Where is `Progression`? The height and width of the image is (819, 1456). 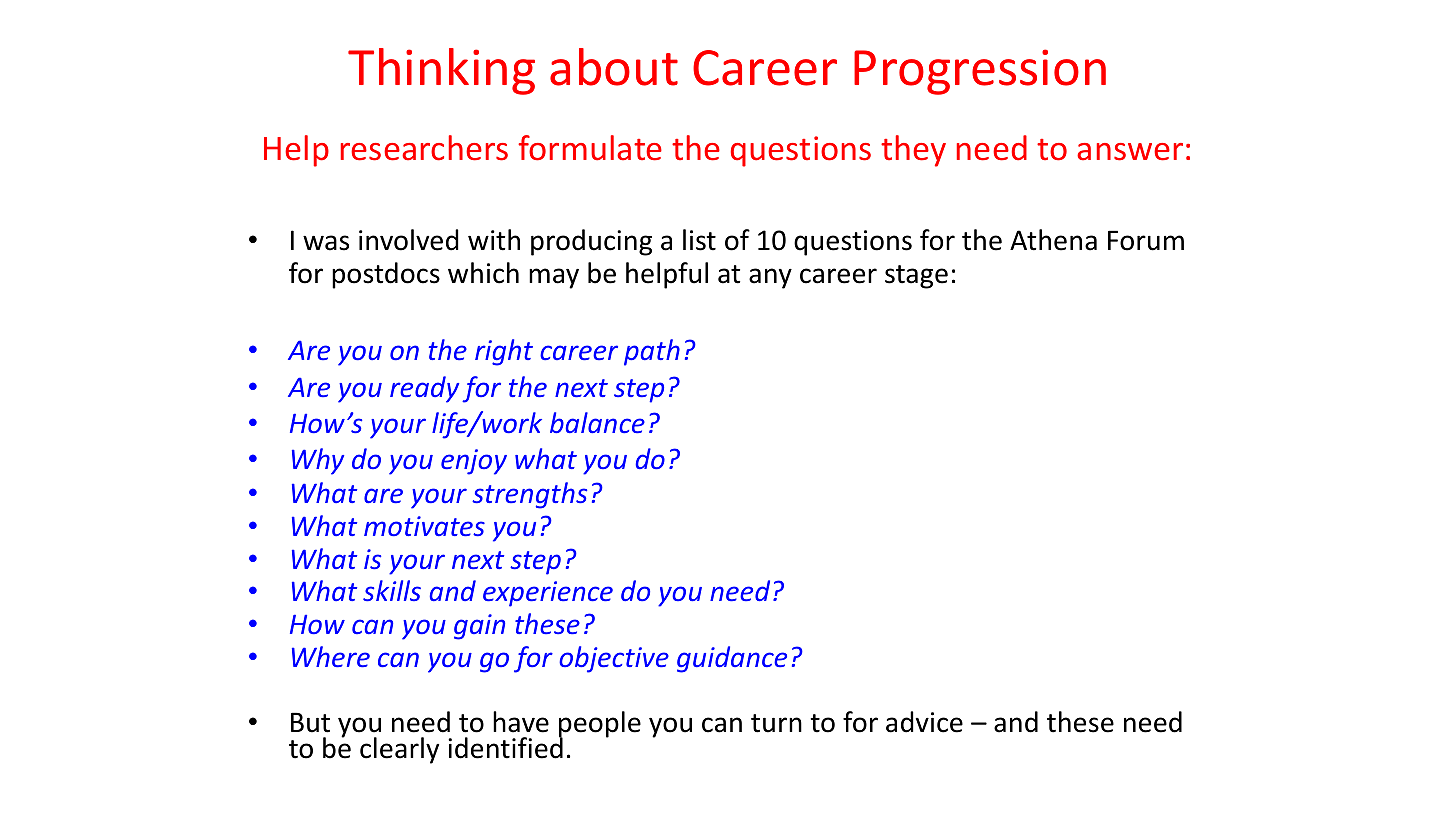
Progression is located at coordinates (980, 72).
